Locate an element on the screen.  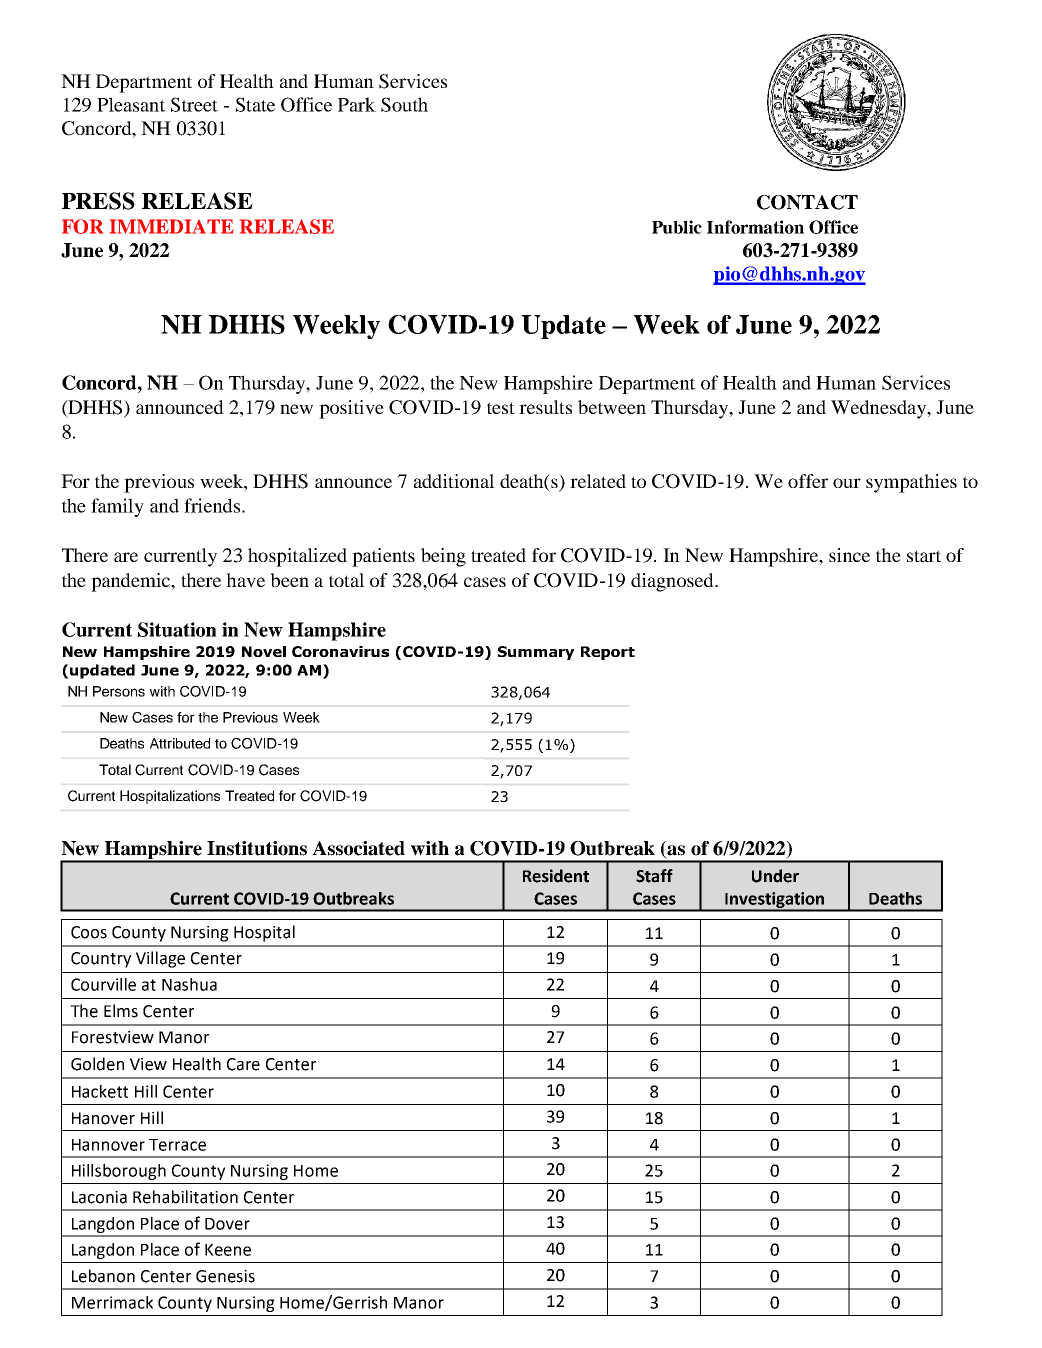
Under is located at coordinates (775, 876).
